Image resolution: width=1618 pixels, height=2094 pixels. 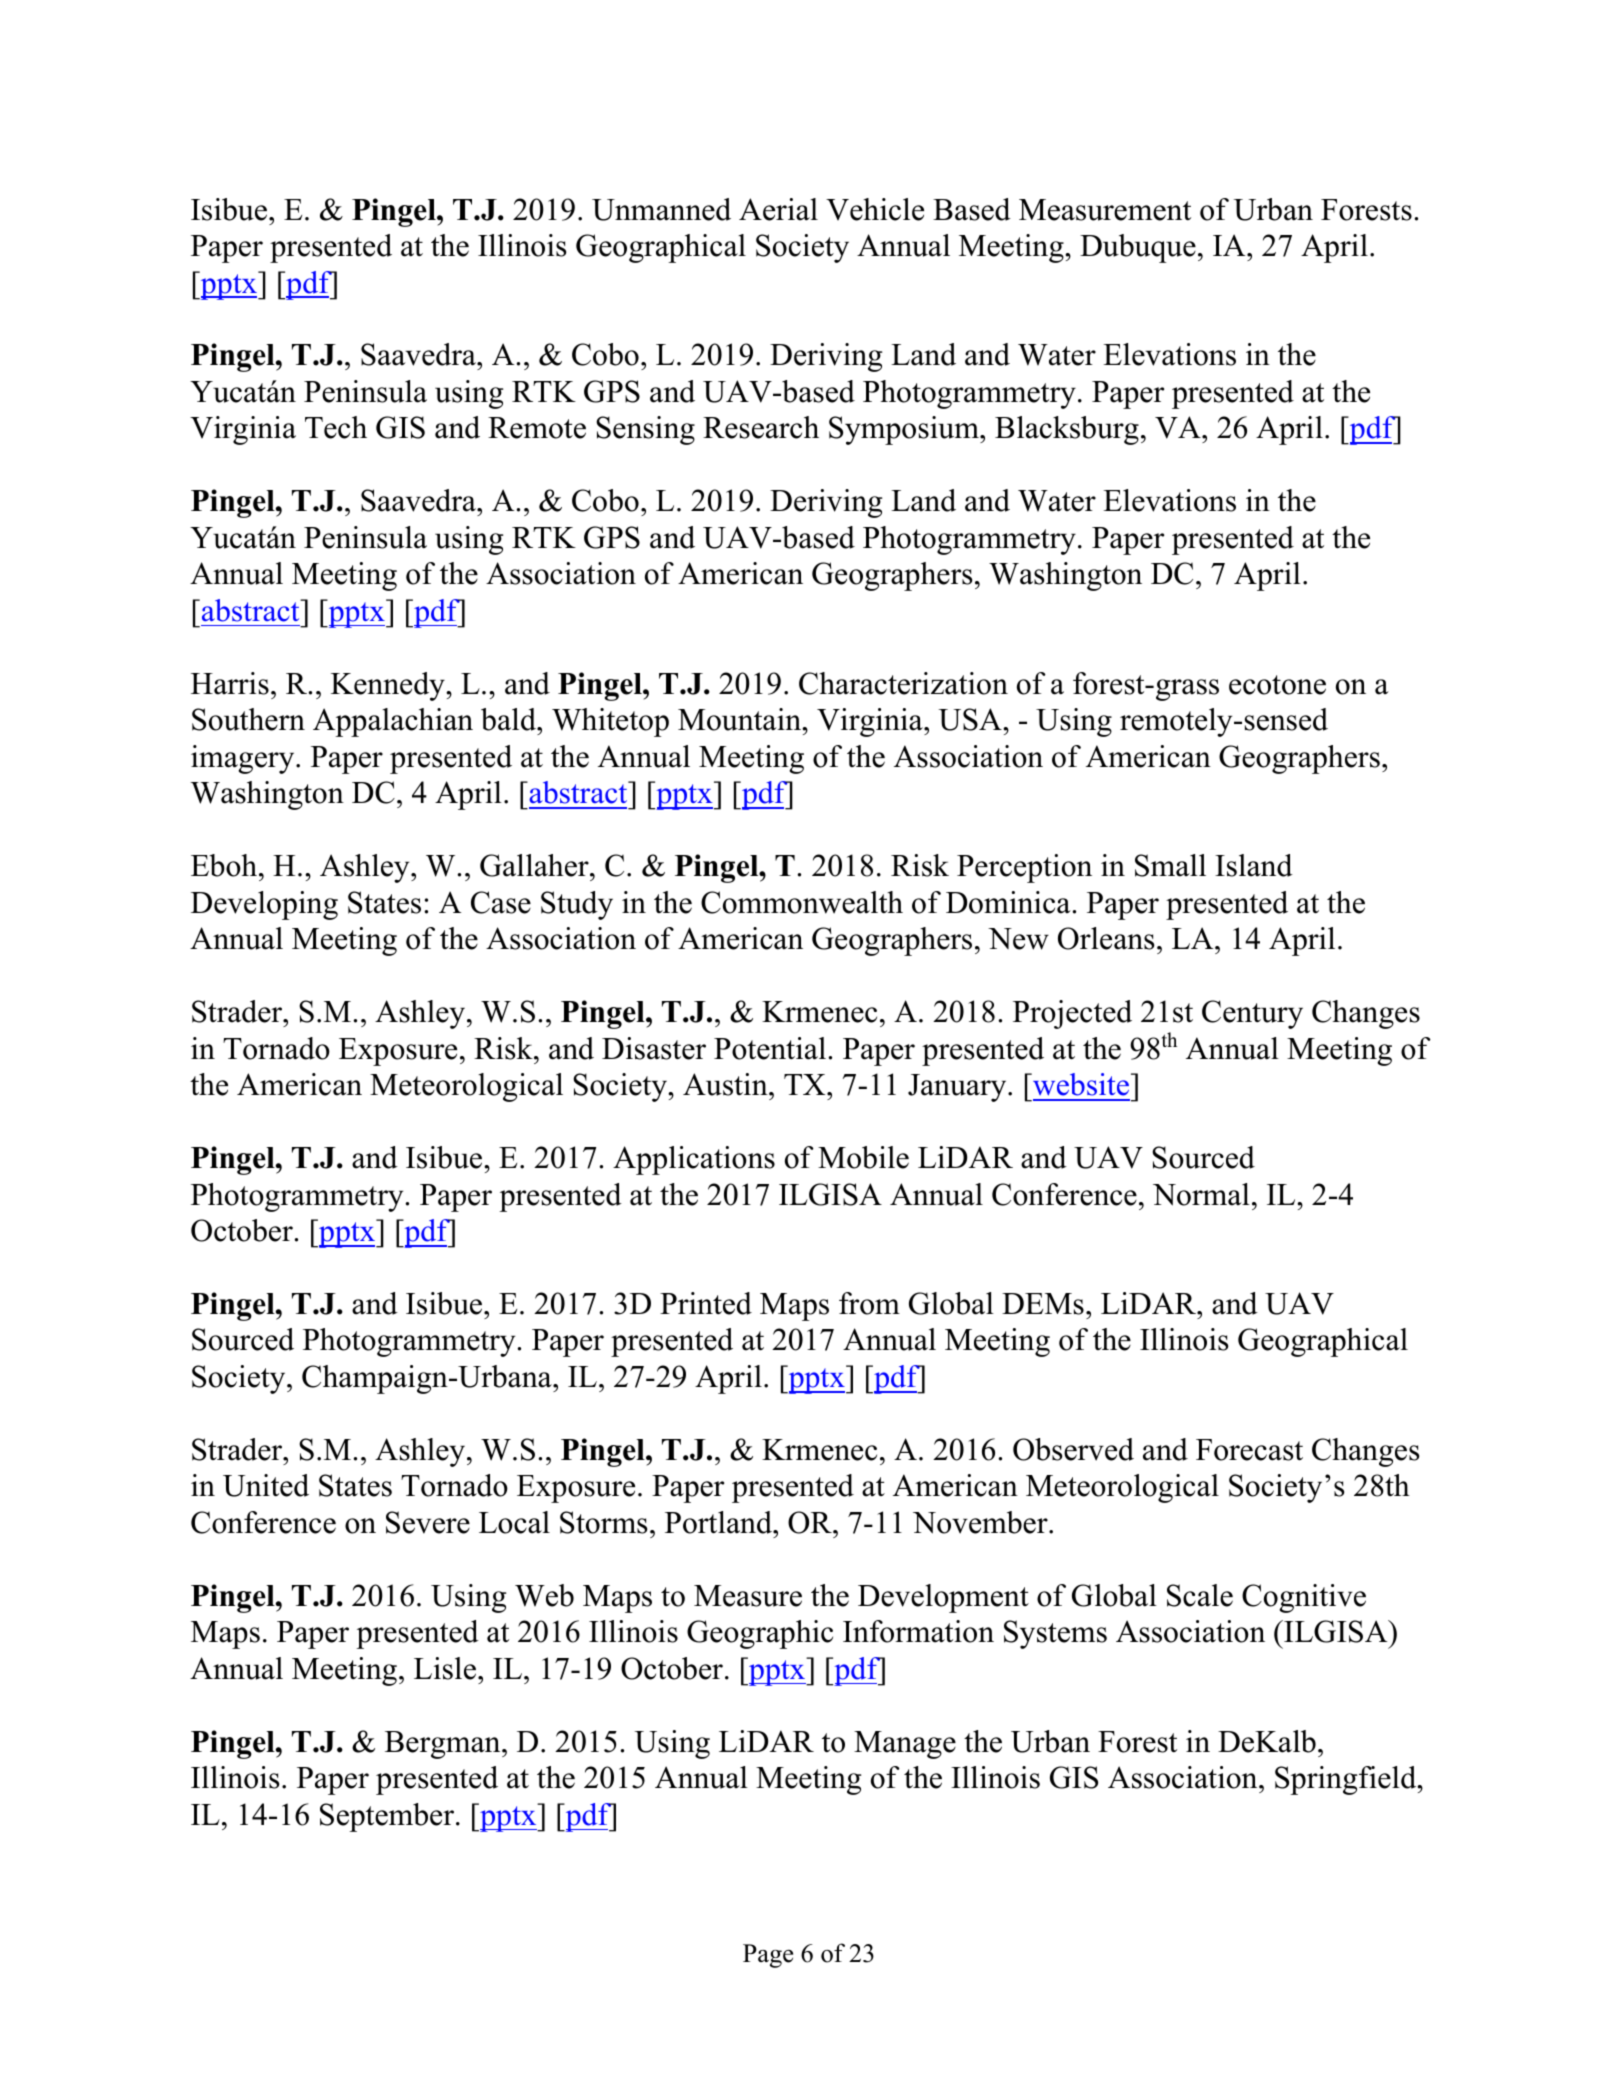 I want to click on Storms, so click(x=604, y=1522).
